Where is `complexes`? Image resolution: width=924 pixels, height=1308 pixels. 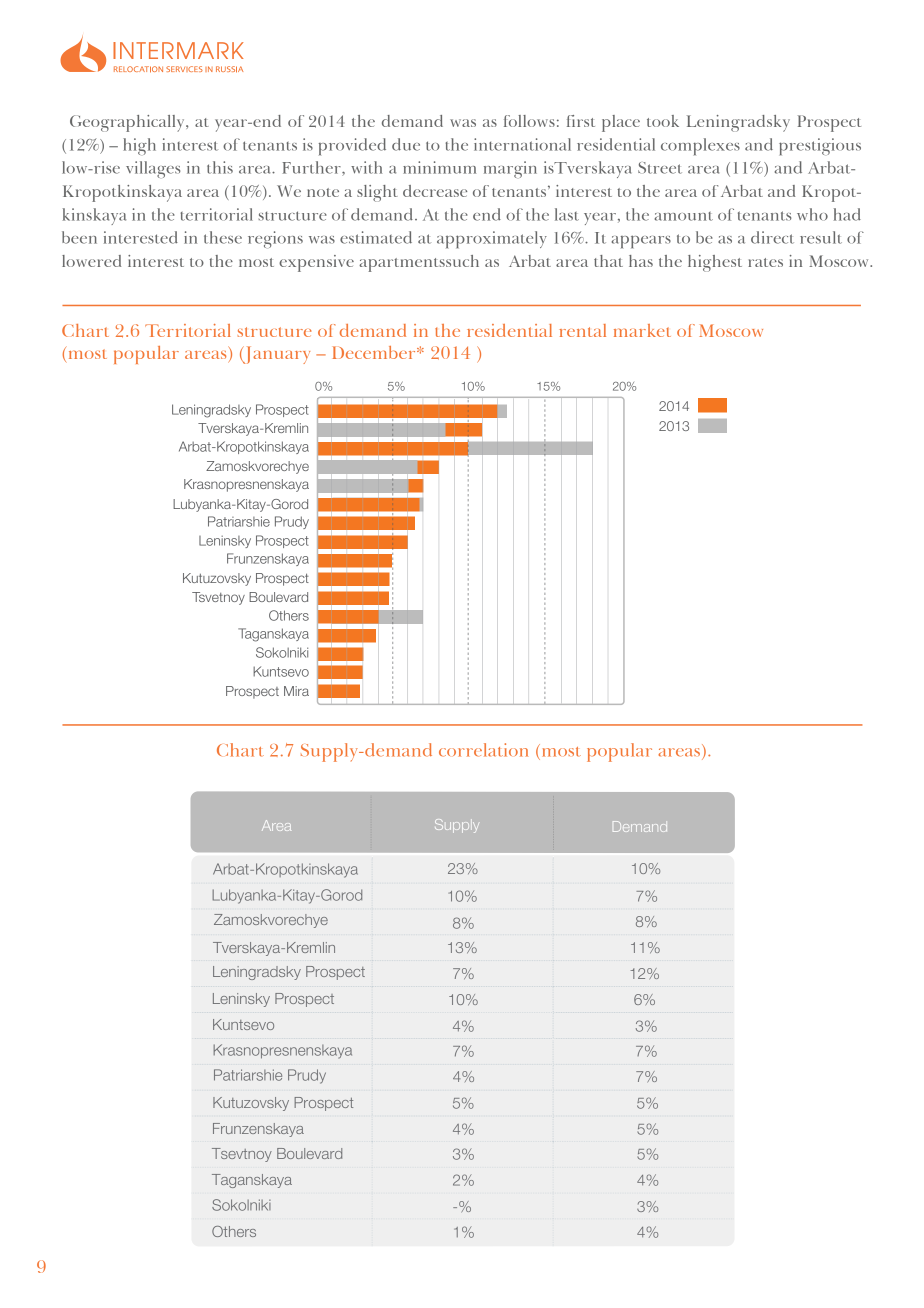
complexes is located at coordinates (700, 147).
